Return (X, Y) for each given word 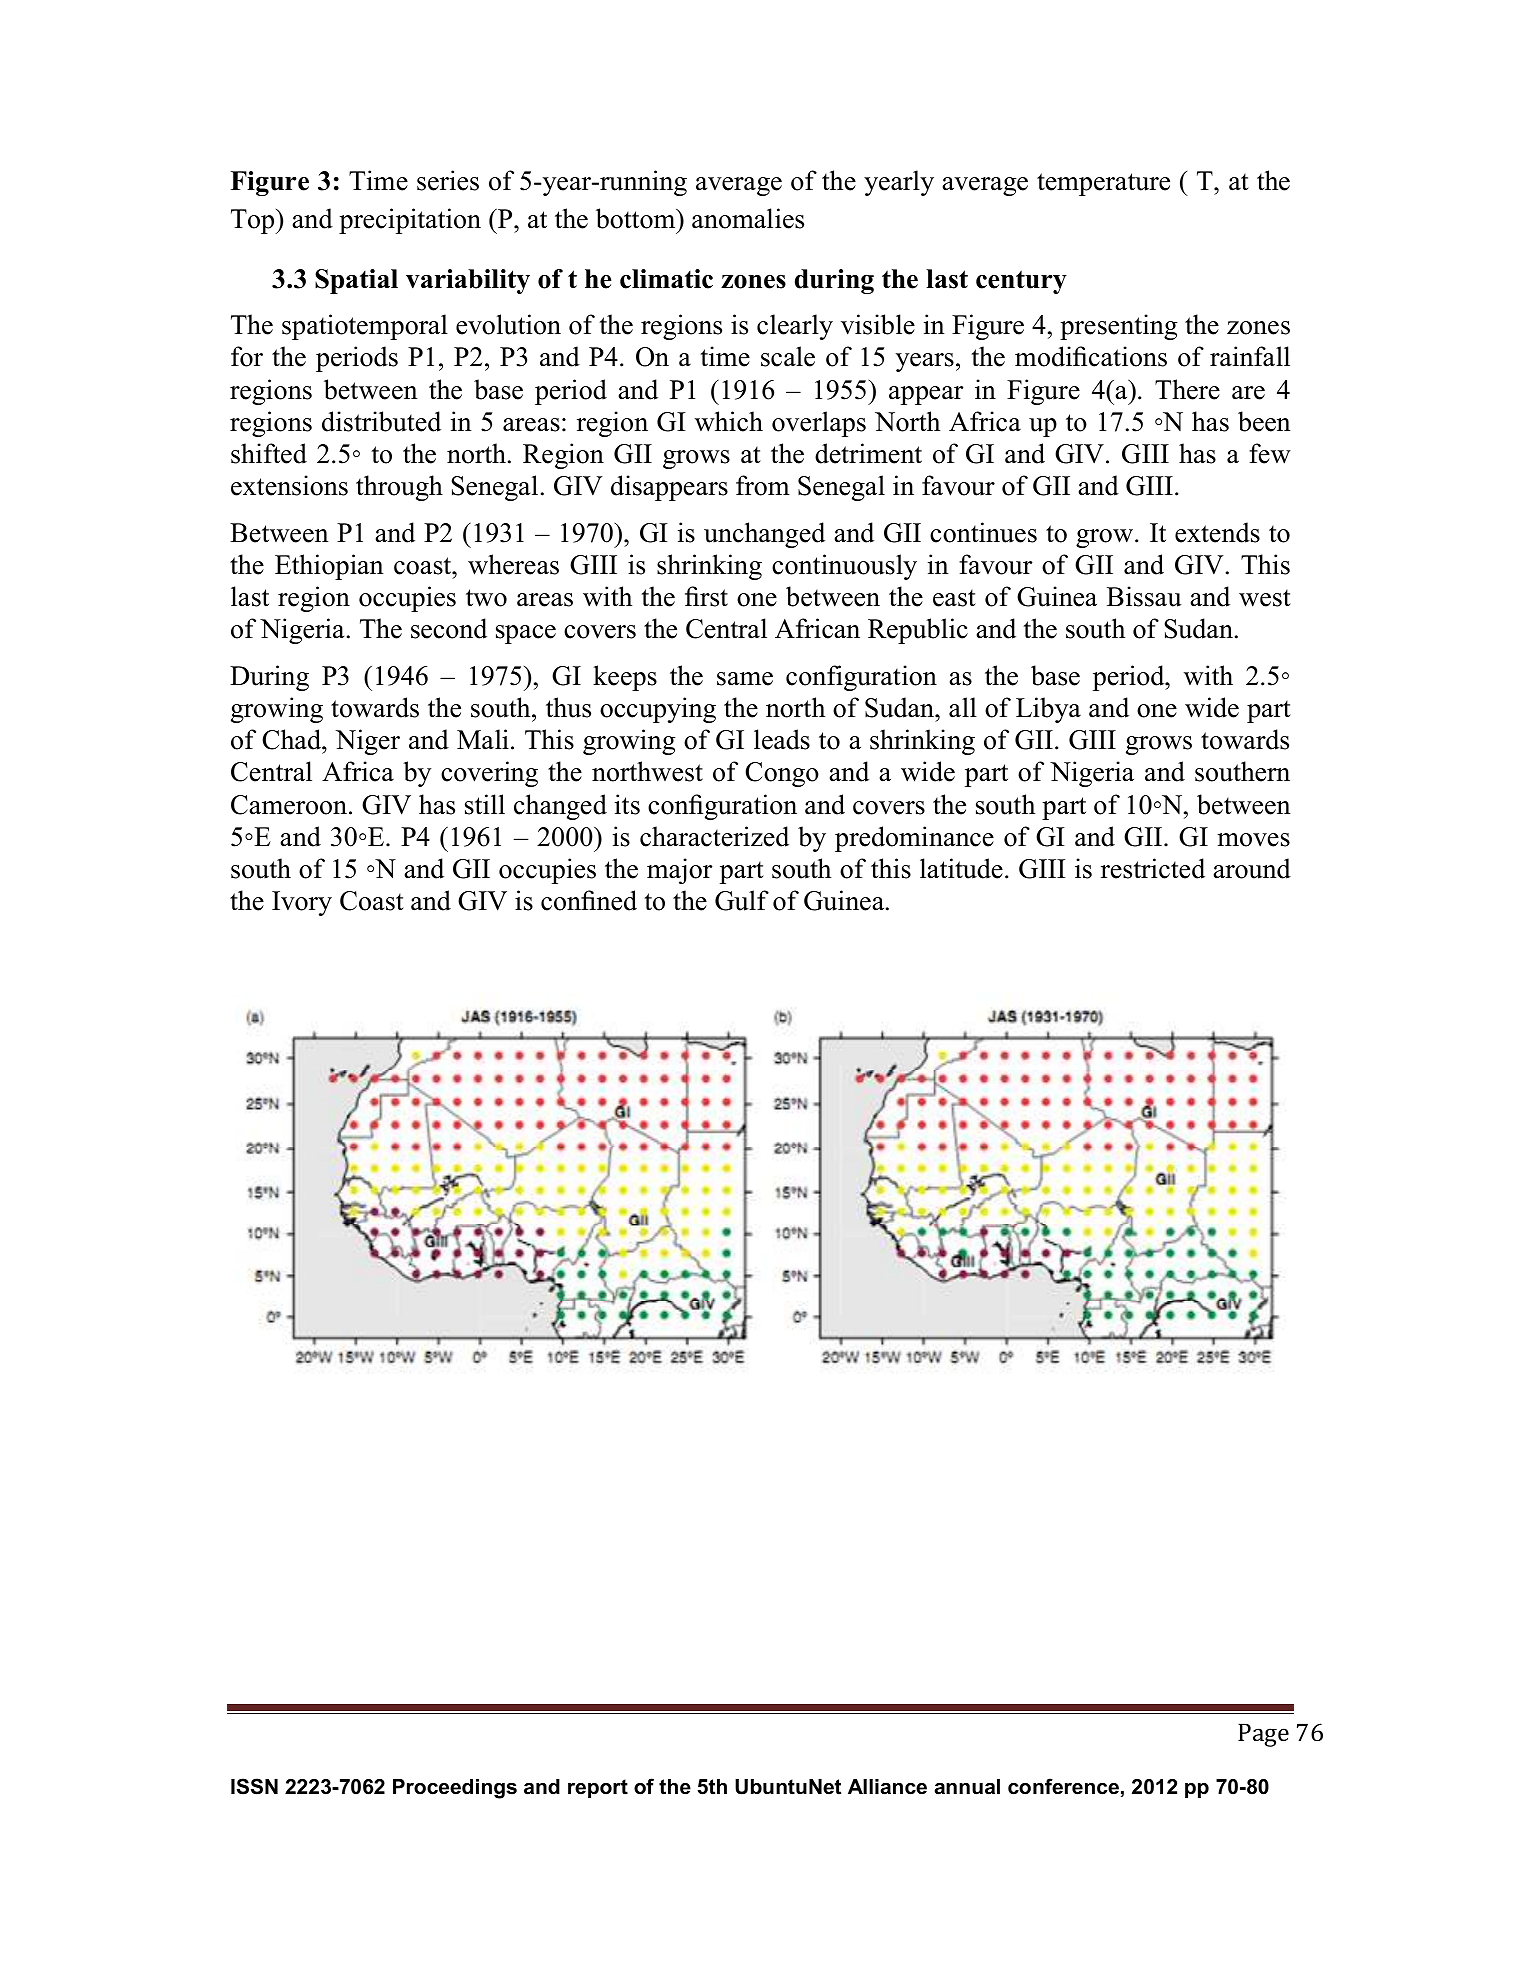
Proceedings (455, 1789)
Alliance (887, 1787)
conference (1063, 1786)
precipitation (410, 221)
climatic (666, 279)
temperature (1103, 184)
